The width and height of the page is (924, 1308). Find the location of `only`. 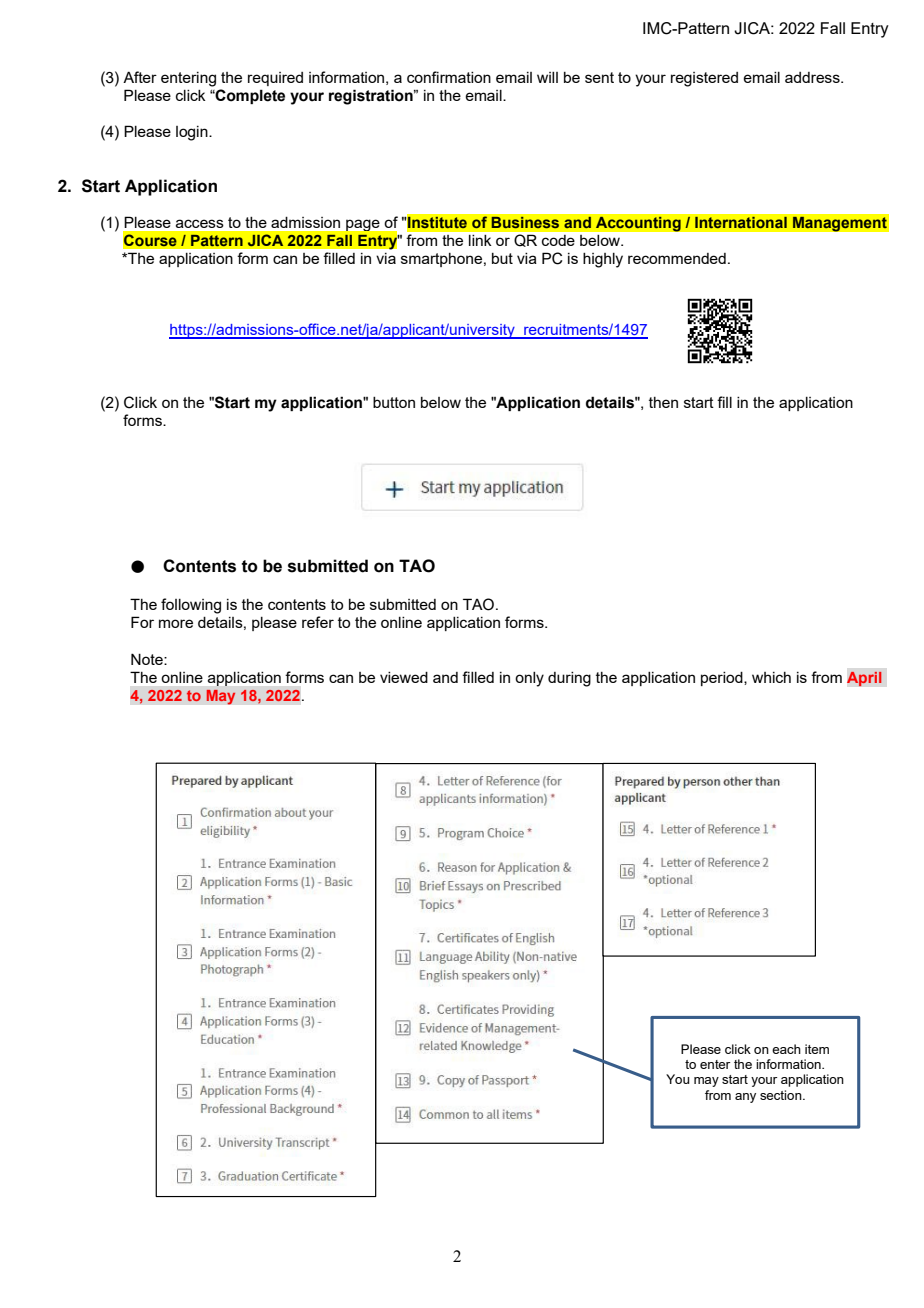

only is located at coordinates (529, 679).
